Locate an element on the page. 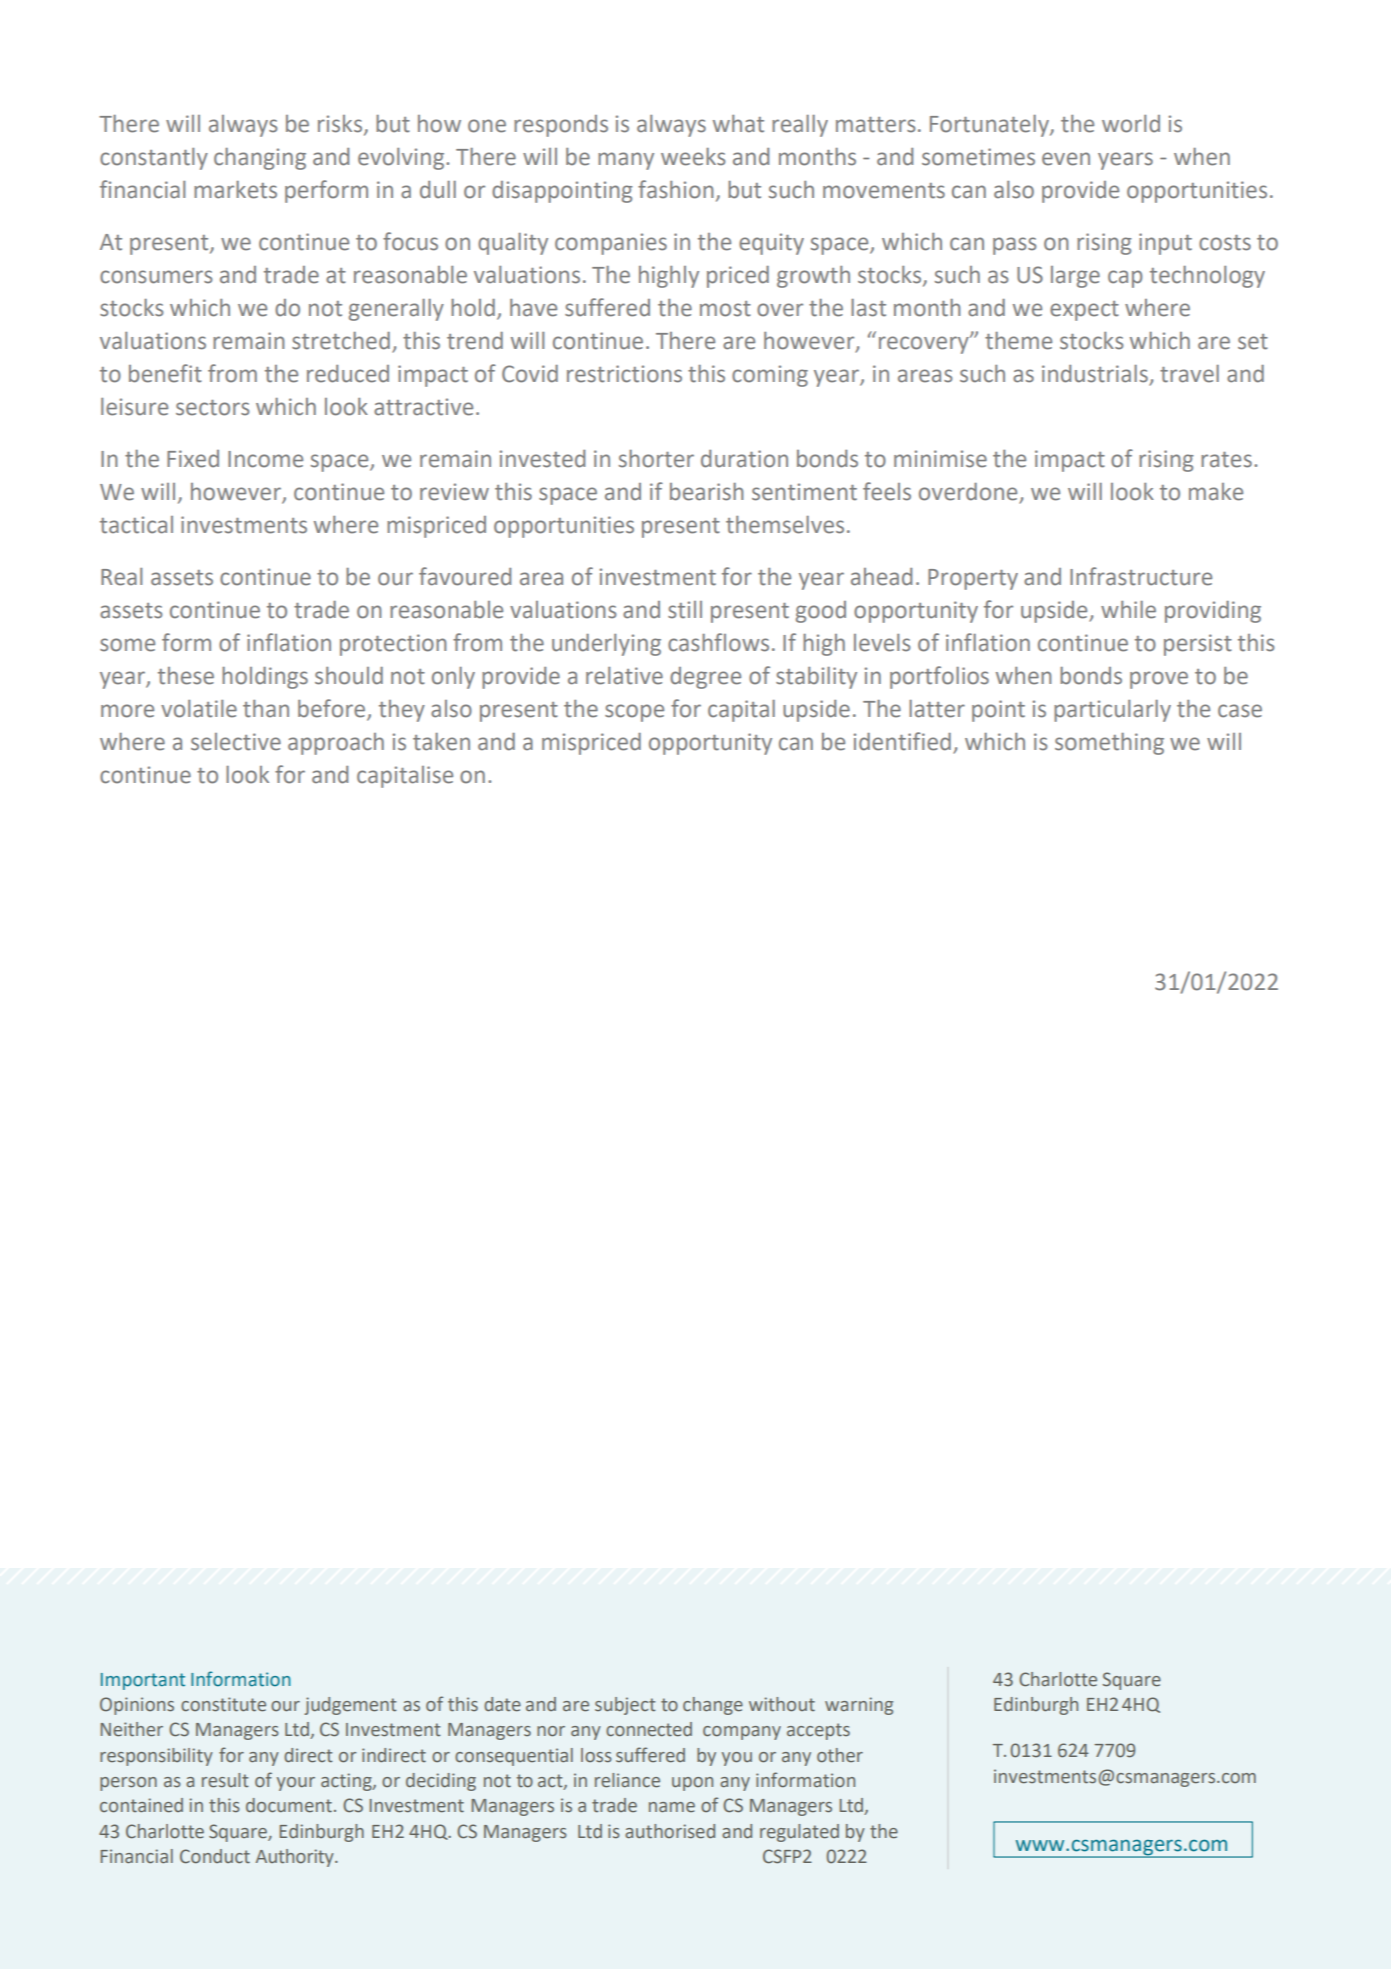 The height and width of the image is (1969, 1391). particularly is located at coordinates (1112, 711).
